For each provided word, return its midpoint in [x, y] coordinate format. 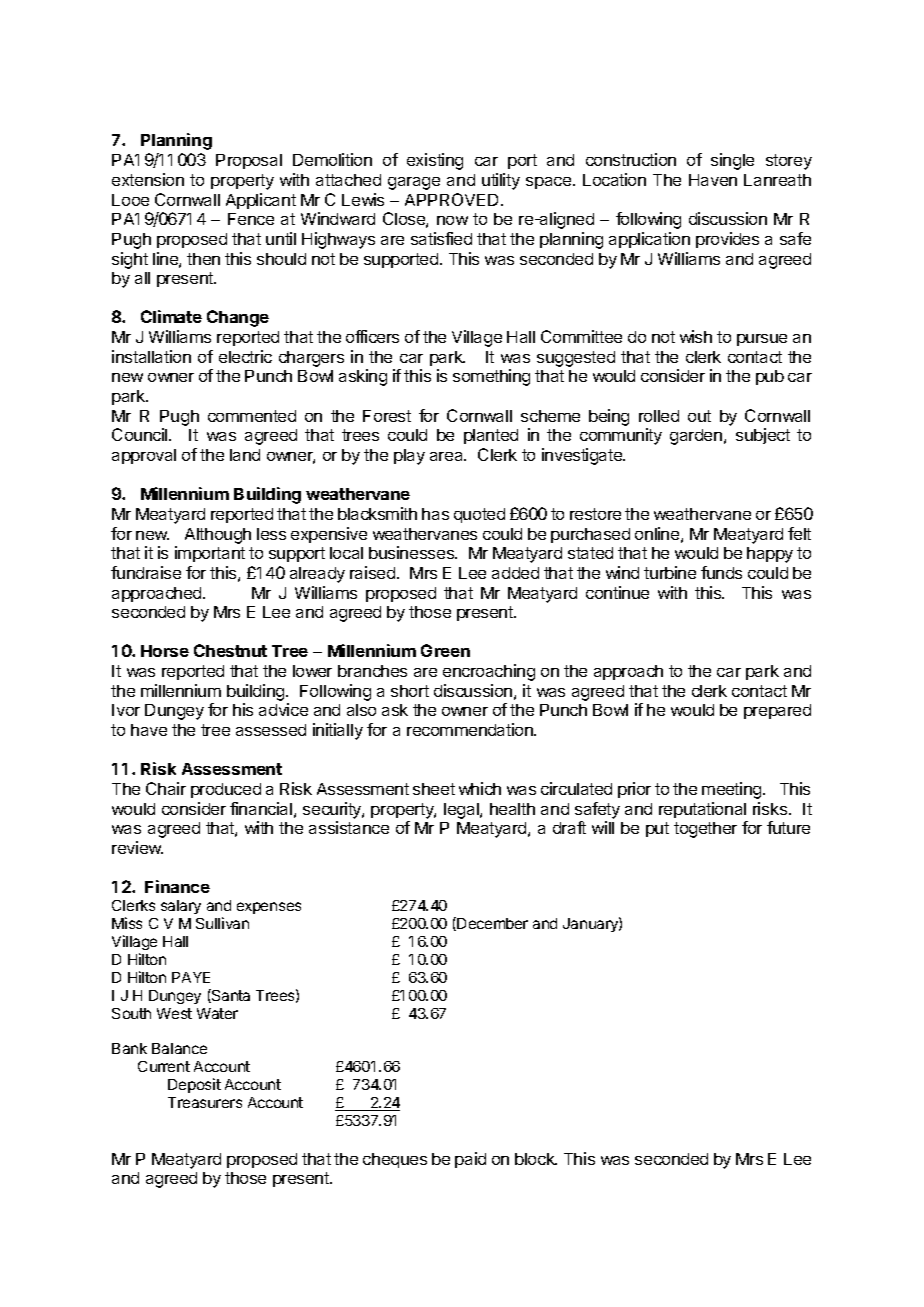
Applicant [261, 201]
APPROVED [453, 199]
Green [445, 650]
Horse [165, 651]
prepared [777, 711]
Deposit [194, 1085]
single [732, 161]
